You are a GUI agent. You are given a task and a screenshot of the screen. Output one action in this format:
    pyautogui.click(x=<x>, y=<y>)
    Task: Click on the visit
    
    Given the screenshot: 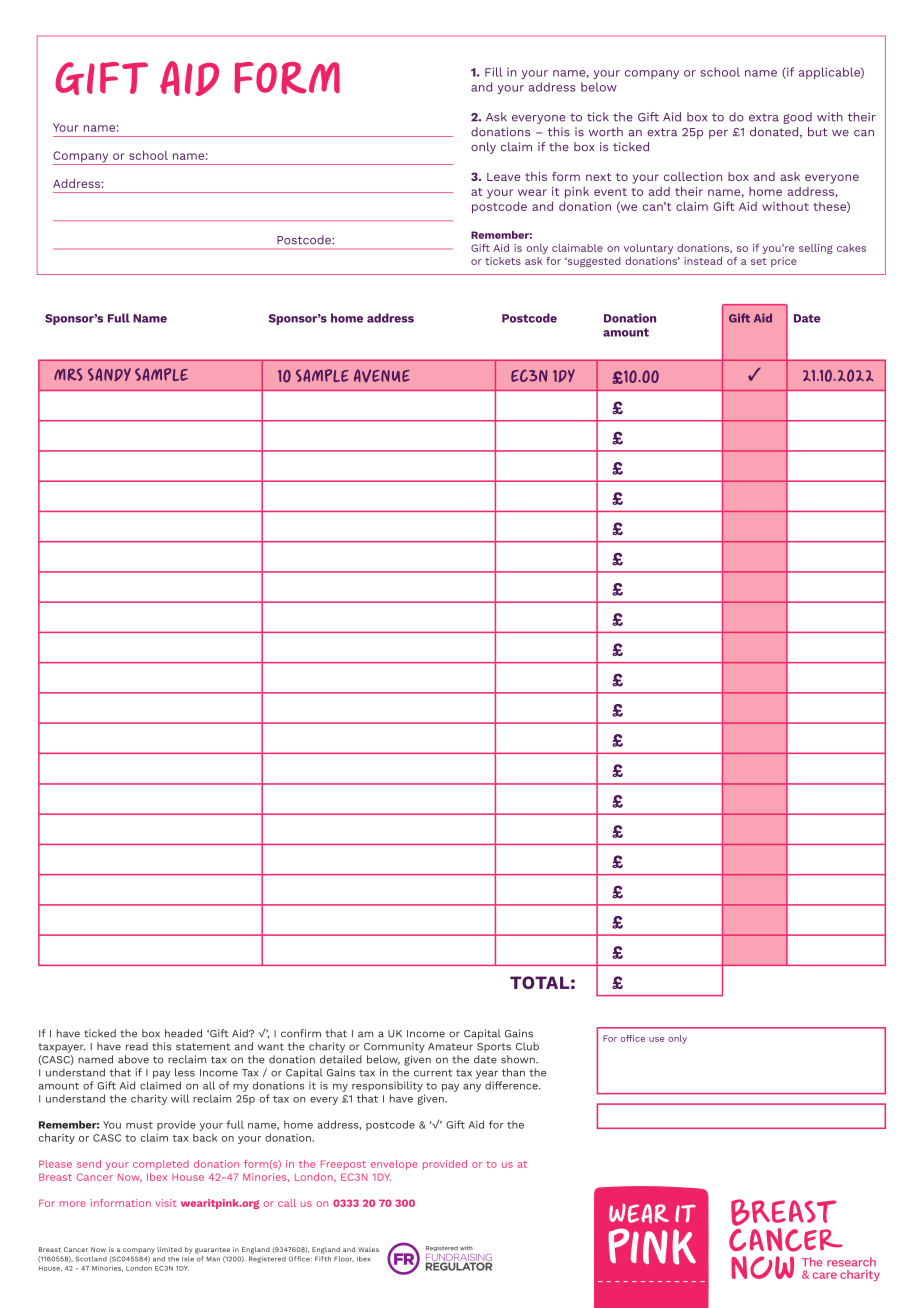 What is the action you would take?
    pyautogui.click(x=165, y=1203)
